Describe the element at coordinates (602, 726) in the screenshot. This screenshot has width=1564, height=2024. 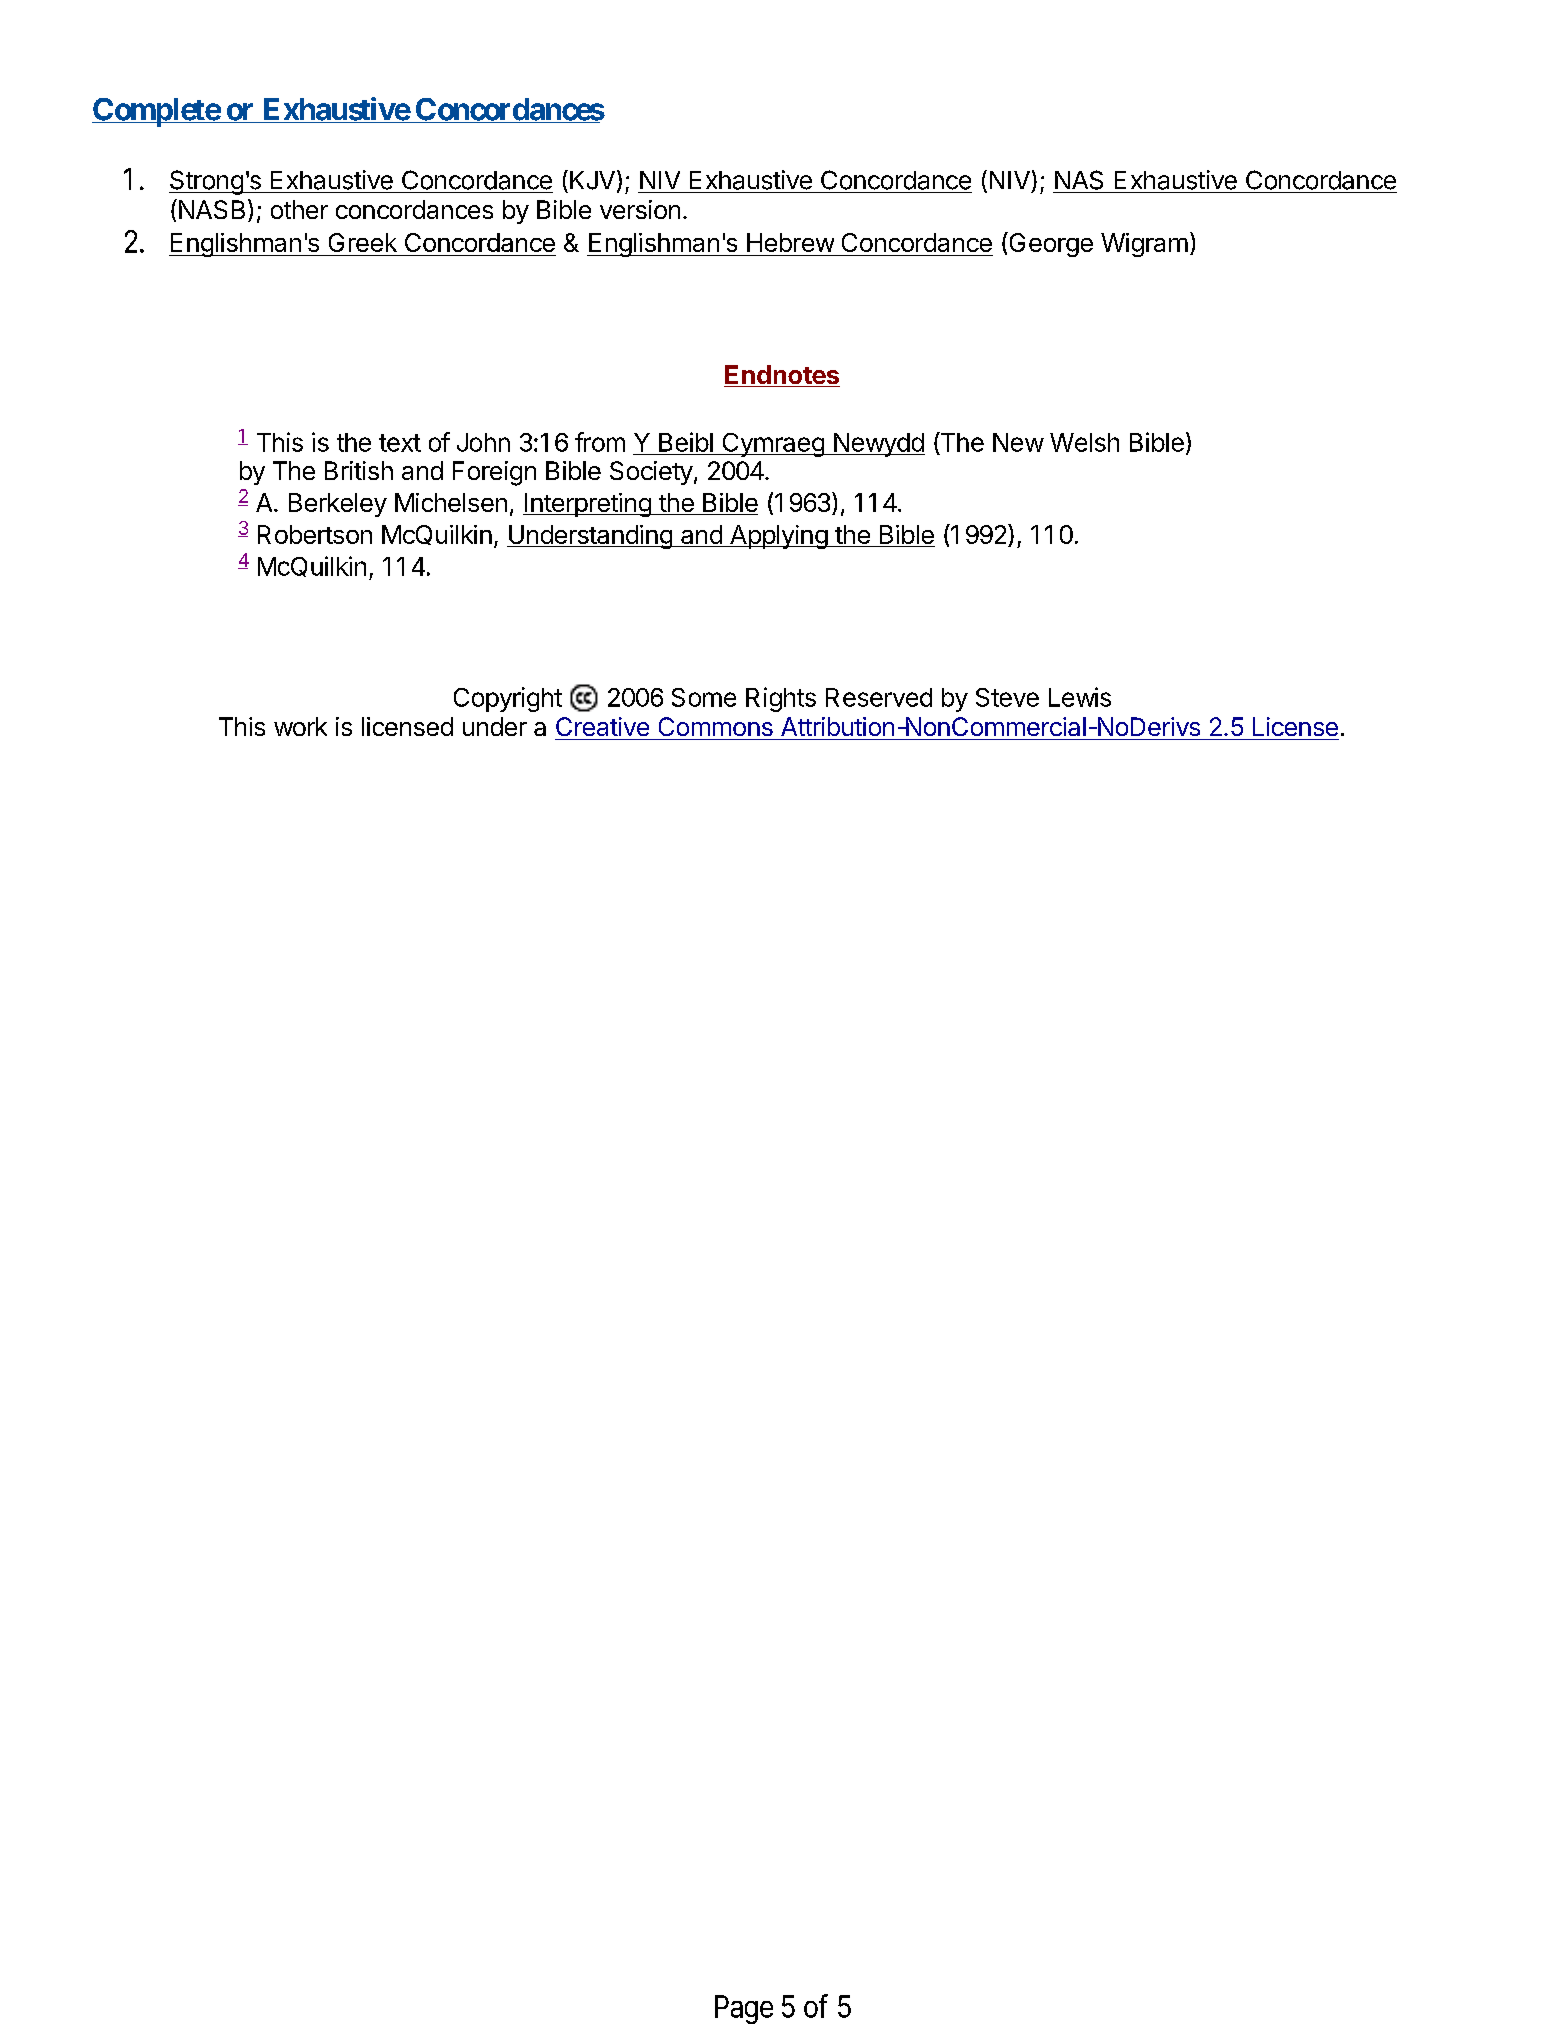
I see `Creative` at that location.
